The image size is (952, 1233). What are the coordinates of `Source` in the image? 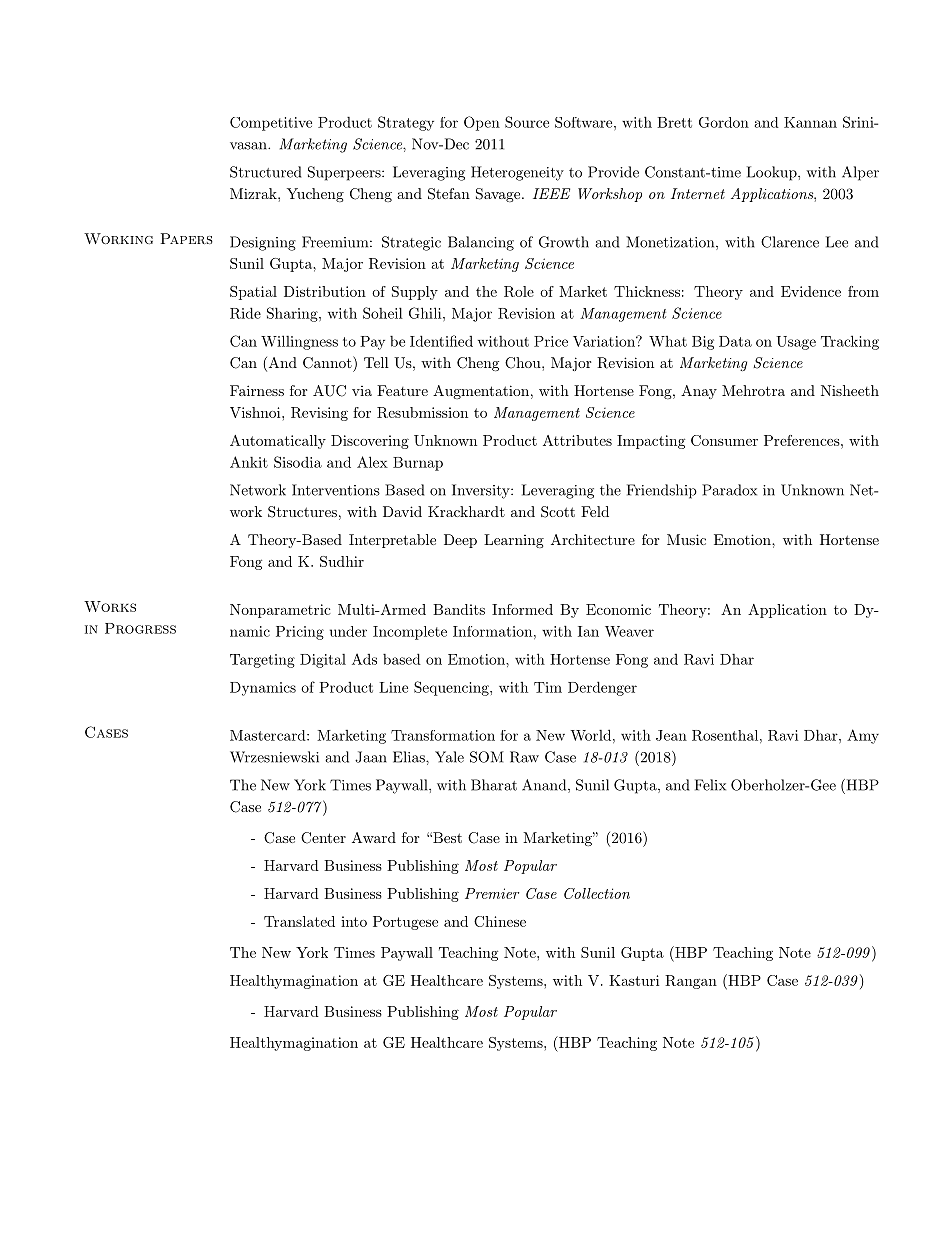 It's located at (527, 122).
